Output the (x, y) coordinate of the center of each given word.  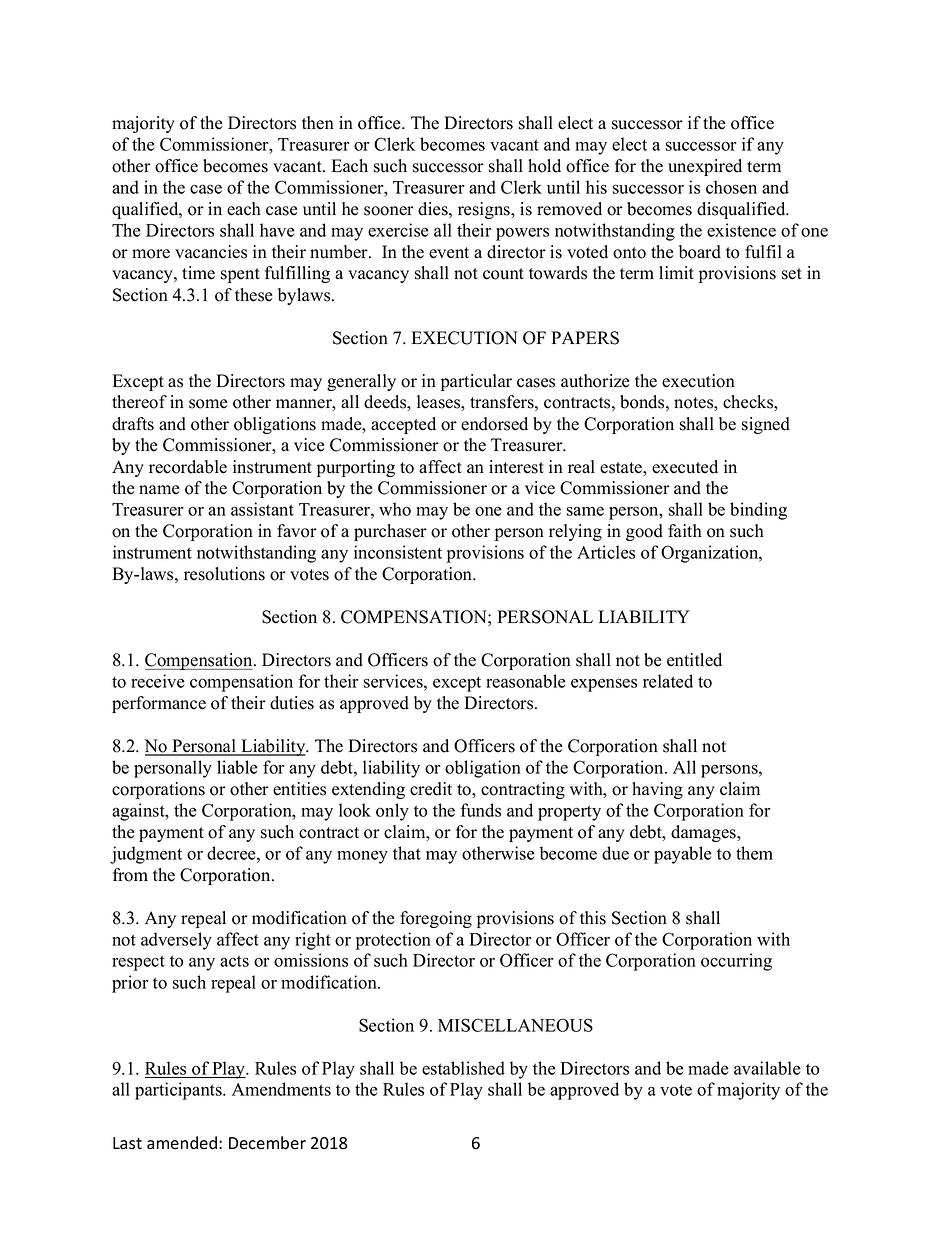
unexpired (705, 167)
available (767, 1068)
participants (179, 1091)
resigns (485, 210)
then (318, 123)
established (463, 1068)
